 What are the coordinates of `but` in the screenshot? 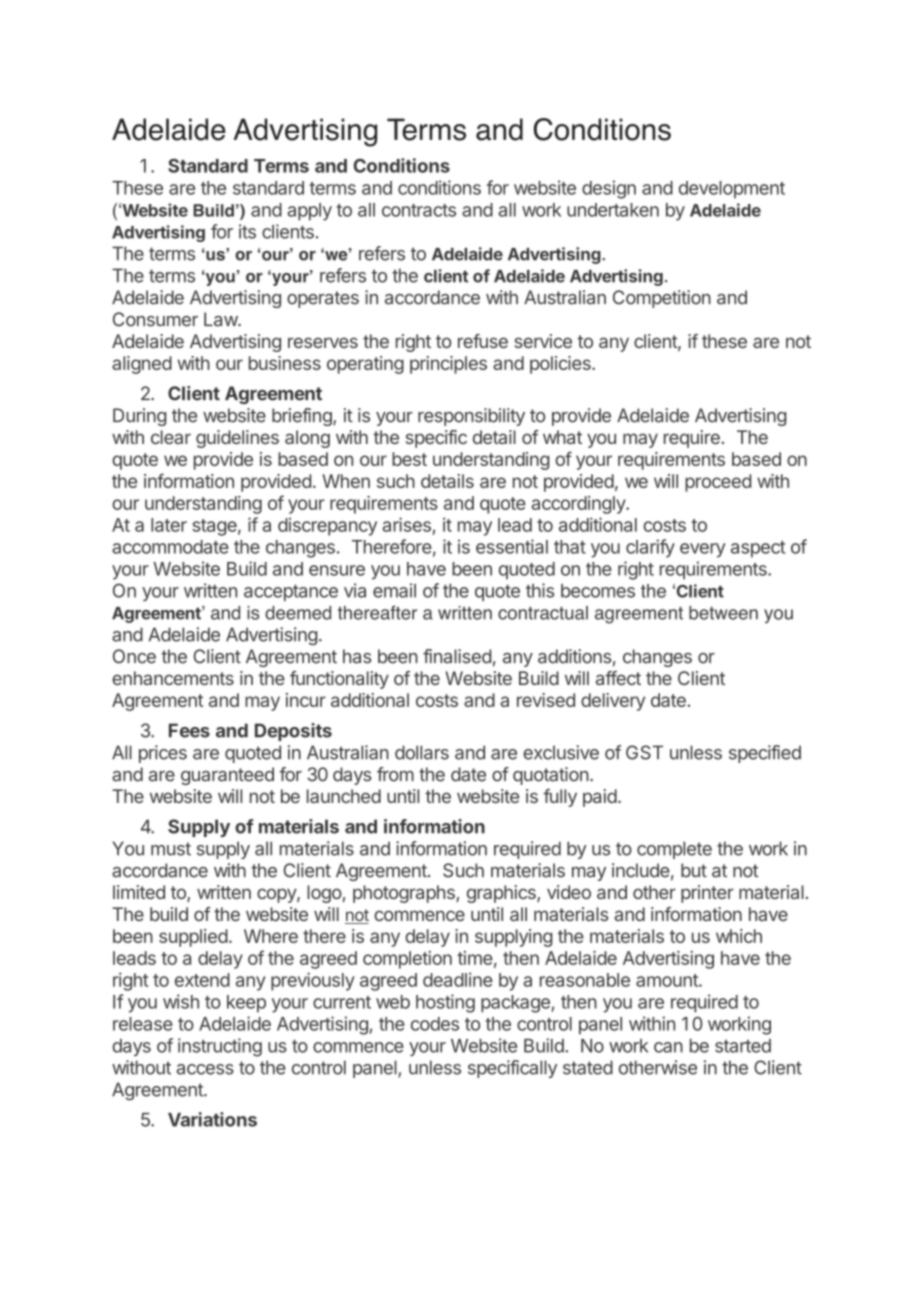 It's located at (694, 870).
